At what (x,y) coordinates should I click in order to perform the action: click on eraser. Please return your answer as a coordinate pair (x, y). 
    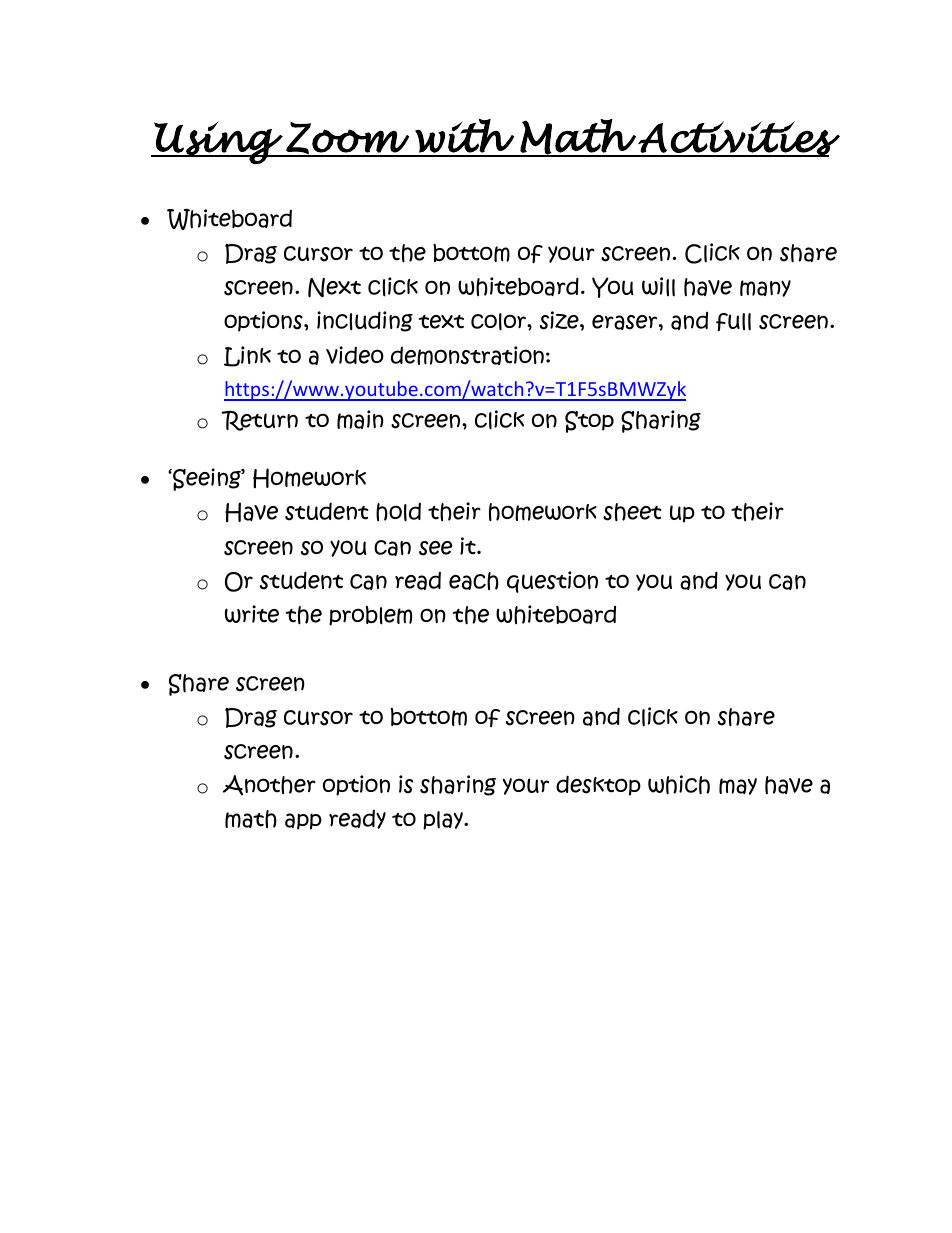
    Looking at the image, I should click on (626, 322).
